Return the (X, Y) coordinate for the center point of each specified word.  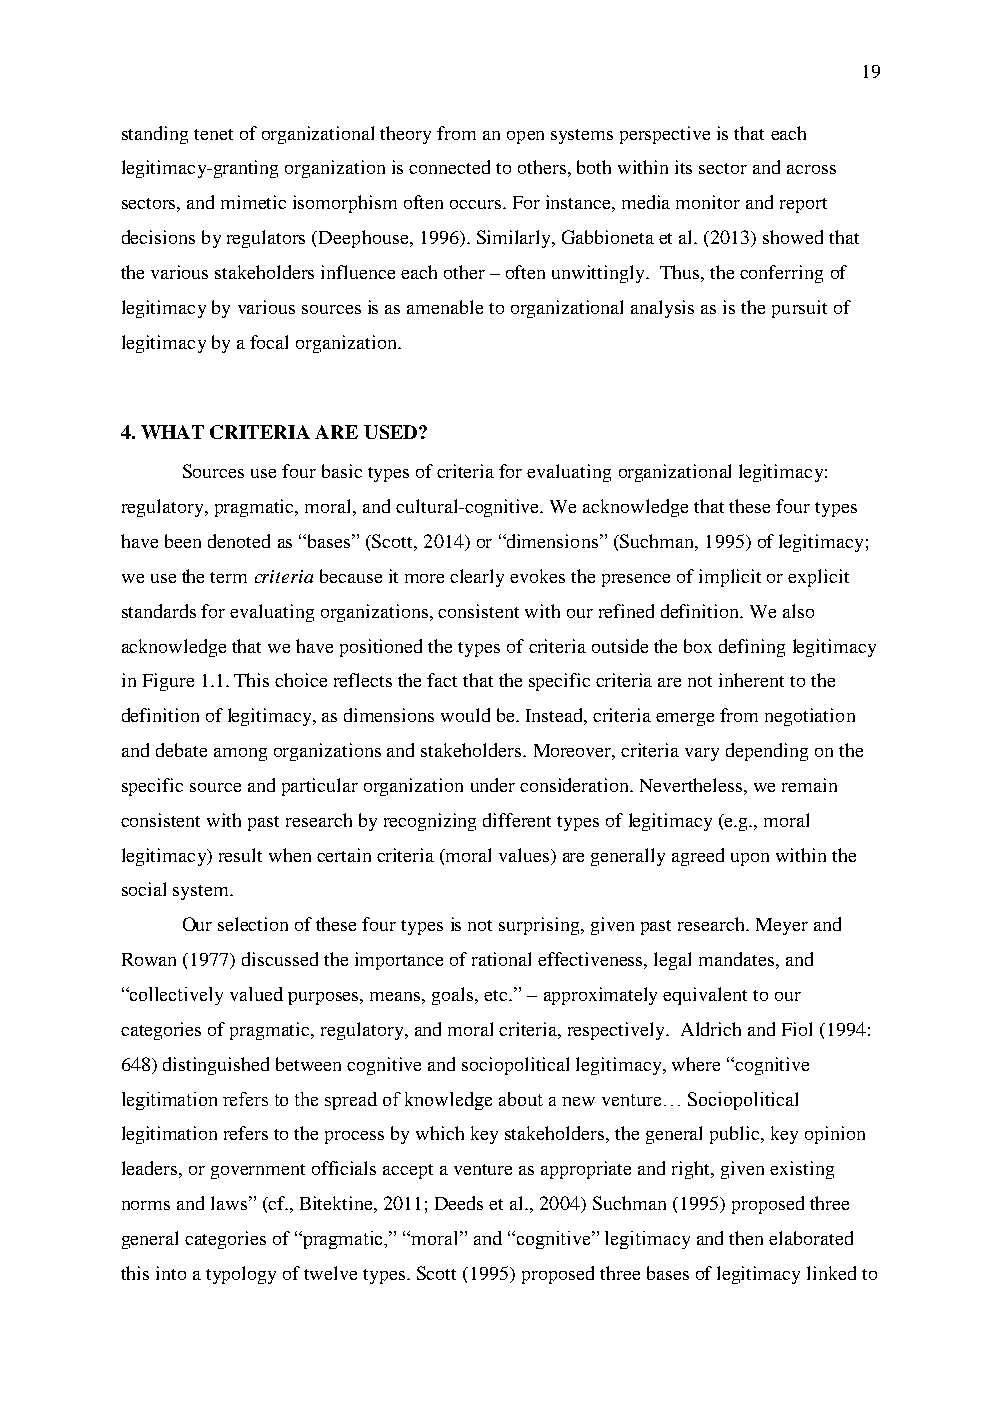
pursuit (799, 309)
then (746, 1238)
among (240, 754)
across (811, 169)
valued (256, 994)
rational (501, 959)
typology (241, 1275)
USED (392, 432)
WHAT (172, 432)
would (465, 715)
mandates (736, 959)
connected (449, 167)
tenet (213, 134)
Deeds (459, 1203)
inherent (751, 680)
